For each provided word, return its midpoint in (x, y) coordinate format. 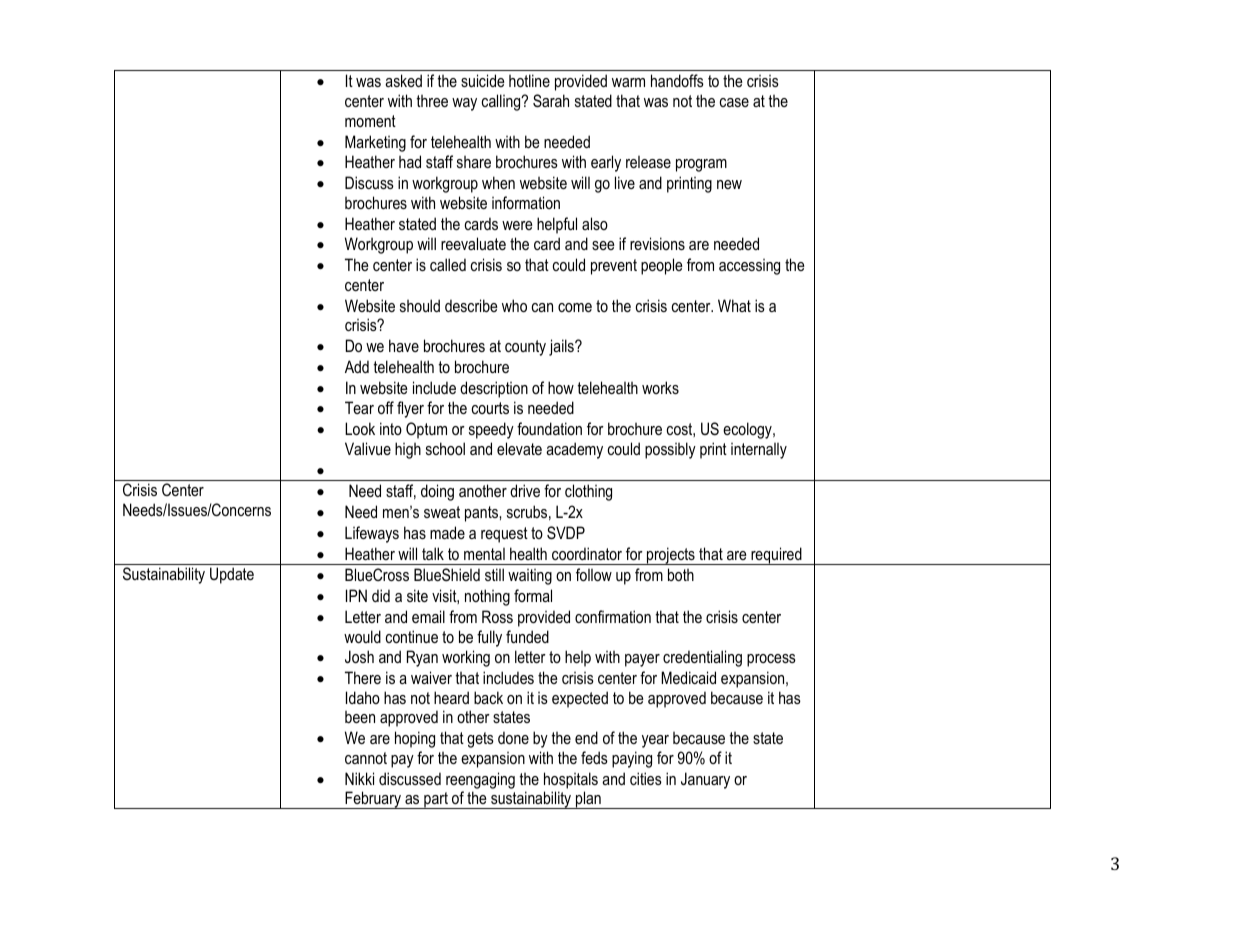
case (734, 102)
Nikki (359, 778)
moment (370, 121)
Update (232, 575)
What (734, 305)
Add (357, 366)
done (513, 737)
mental (484, 554)
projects (671, 556)
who (514, 305)
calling (502, 102)
